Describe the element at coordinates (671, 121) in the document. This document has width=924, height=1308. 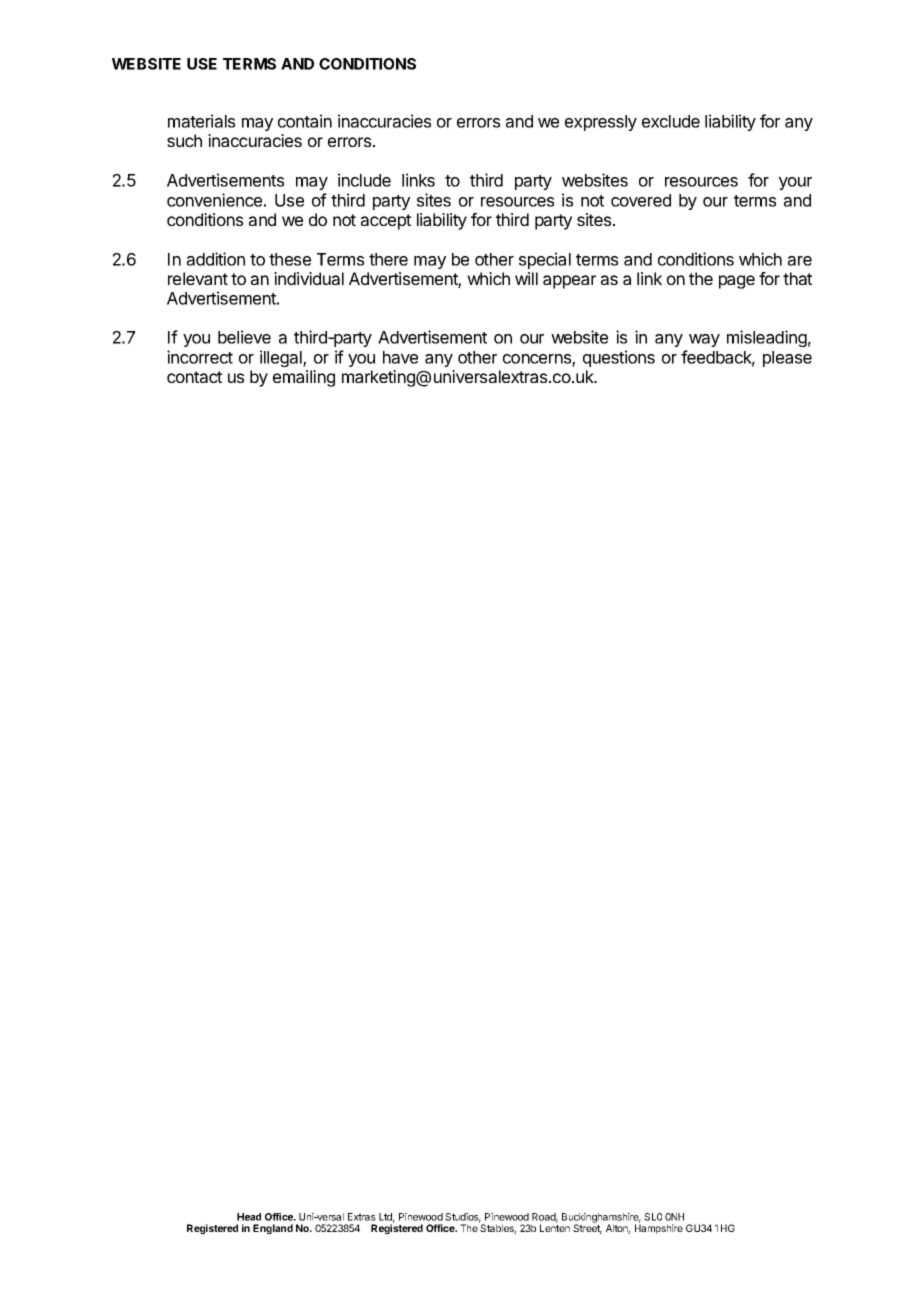
I see `exclude` at that location.
